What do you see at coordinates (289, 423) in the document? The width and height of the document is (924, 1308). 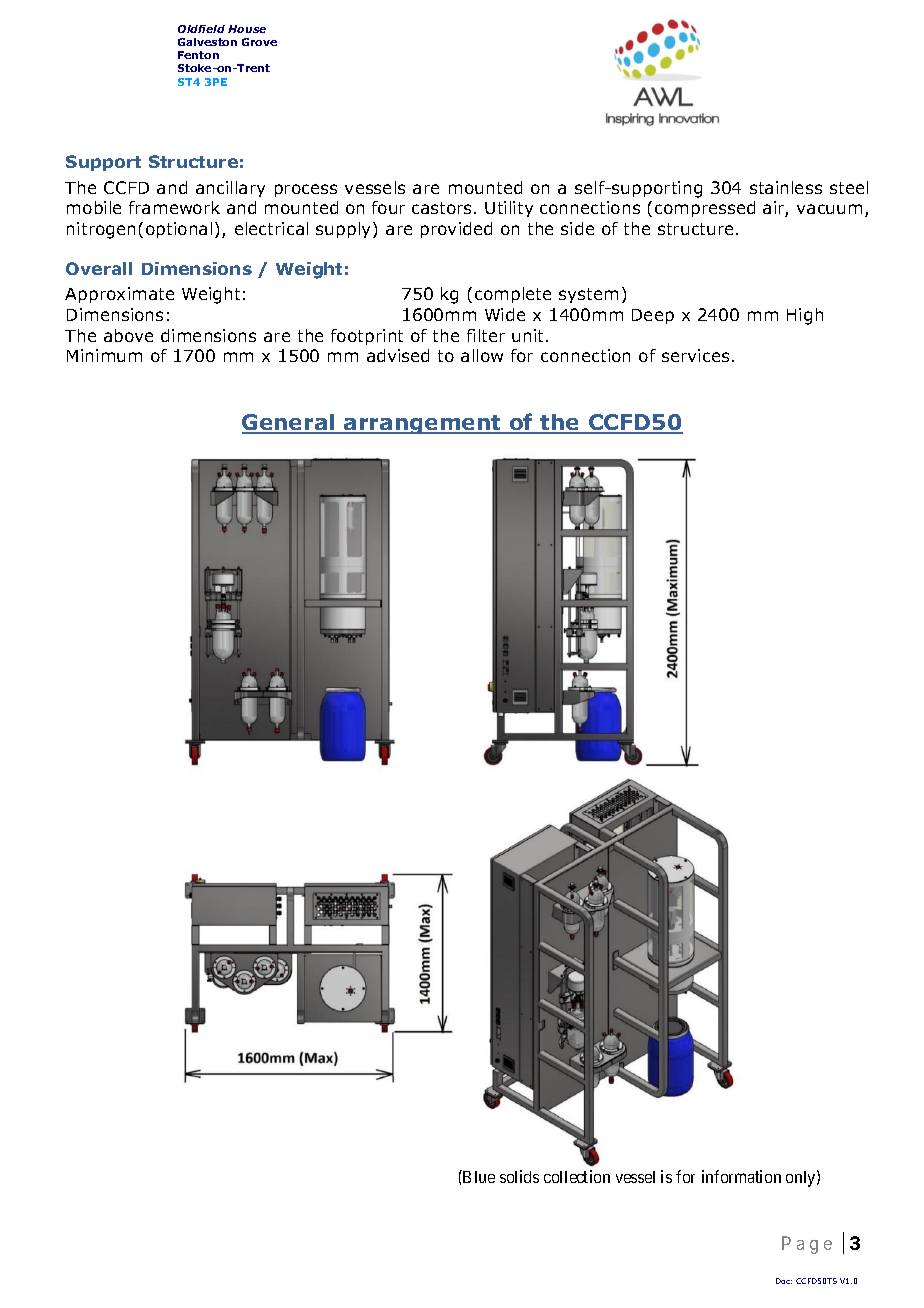 I see `General` at bounding box center [289, 423].
